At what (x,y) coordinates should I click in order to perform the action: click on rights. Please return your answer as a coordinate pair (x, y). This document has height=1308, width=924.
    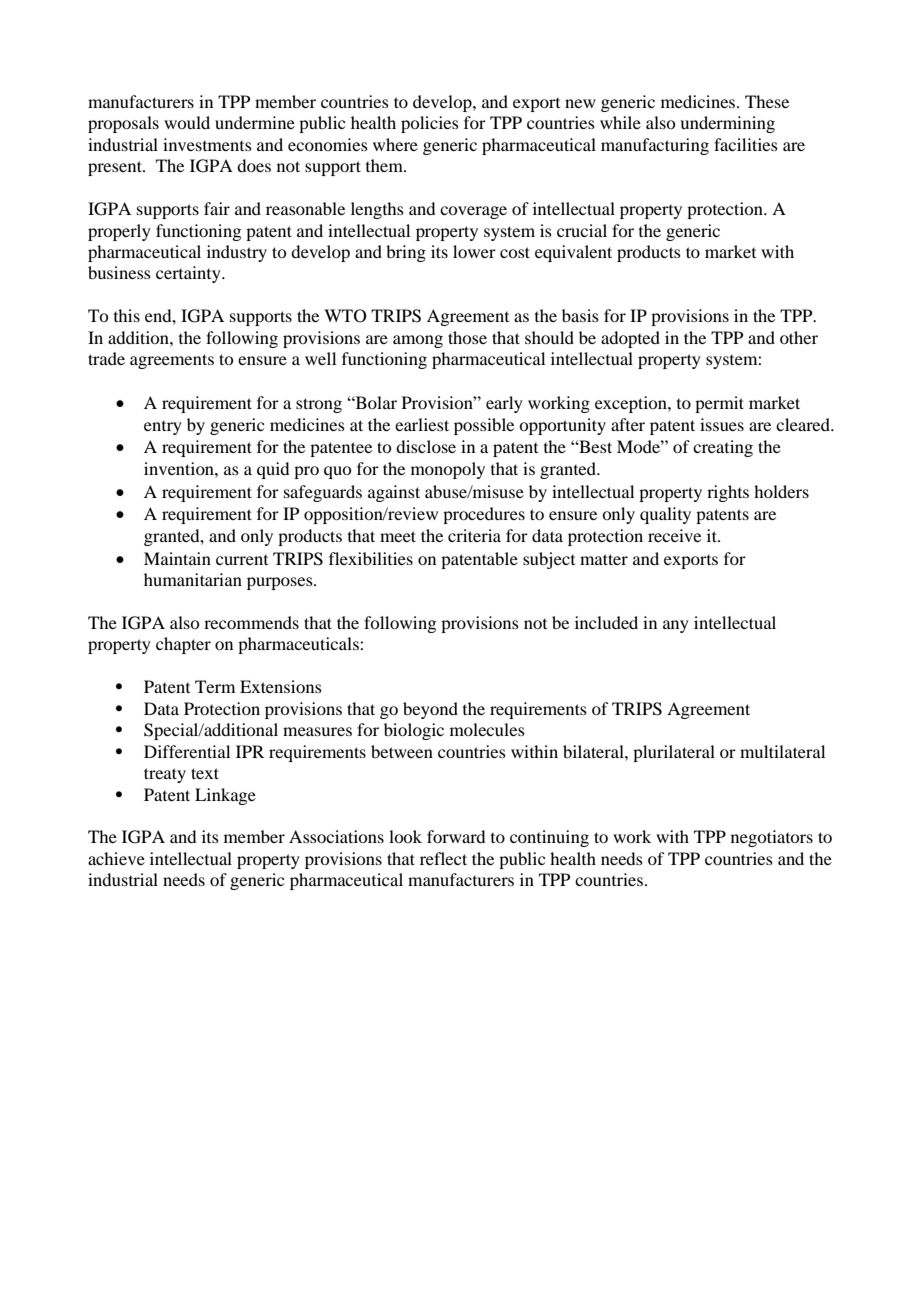
    Looking at the image, I should click on (728, 493).
